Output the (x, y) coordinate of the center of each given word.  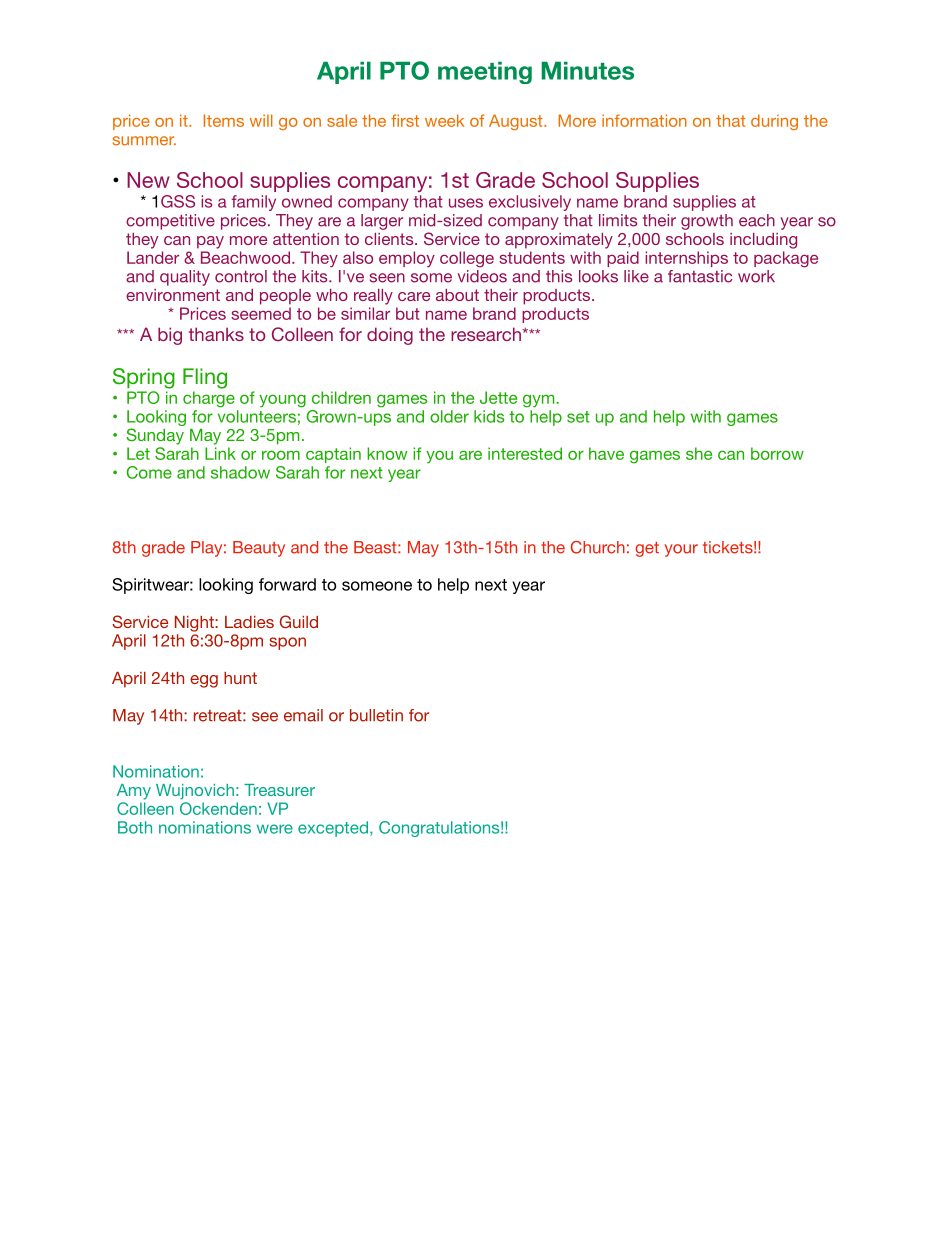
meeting (485, 72)
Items (224, 120)
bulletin (376, 715)
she (699, 453)
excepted (333, 829)
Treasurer (279, 790)
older (449, 416)
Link (220, 453)
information (644, 120)
